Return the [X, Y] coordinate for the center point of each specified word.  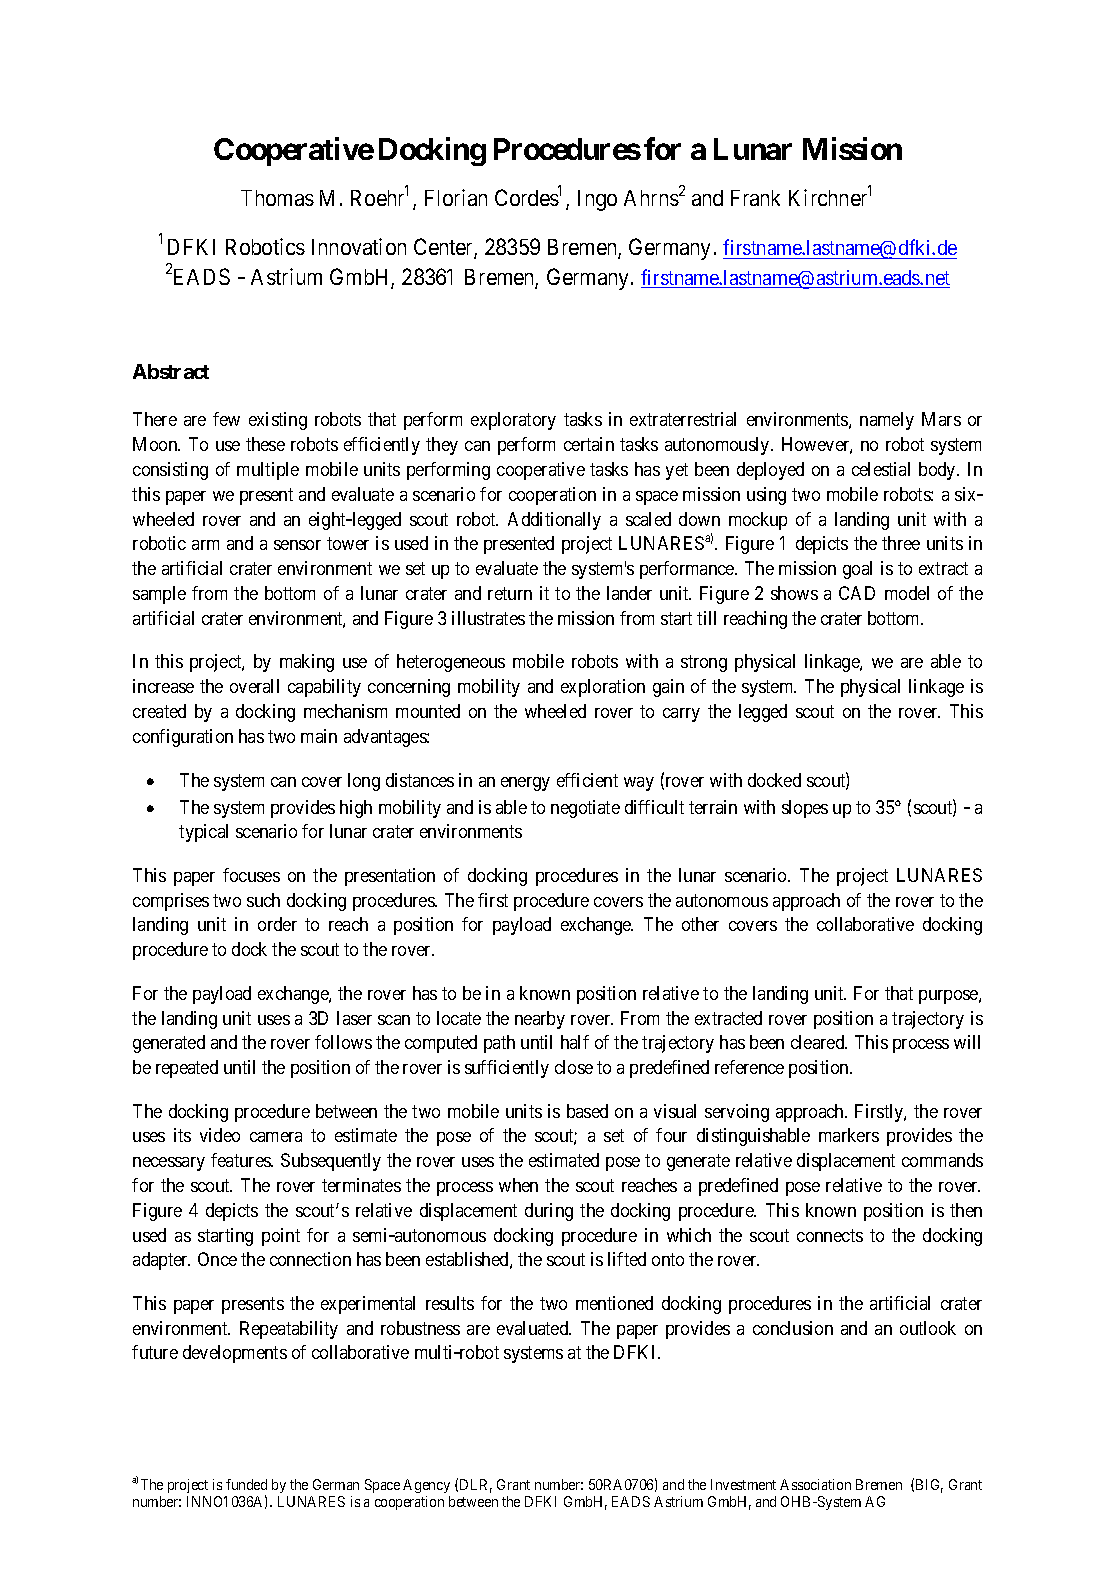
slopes [805, 809]
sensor [297, 545]
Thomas [277, 198]
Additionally [554, 521]
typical [203, 833]
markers [849, 1135]
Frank [755, 198]
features [241, 1160]
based [587, 1111]
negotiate [585, 809]
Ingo [597, 200]
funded [246, 1484]
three [901, 543]
